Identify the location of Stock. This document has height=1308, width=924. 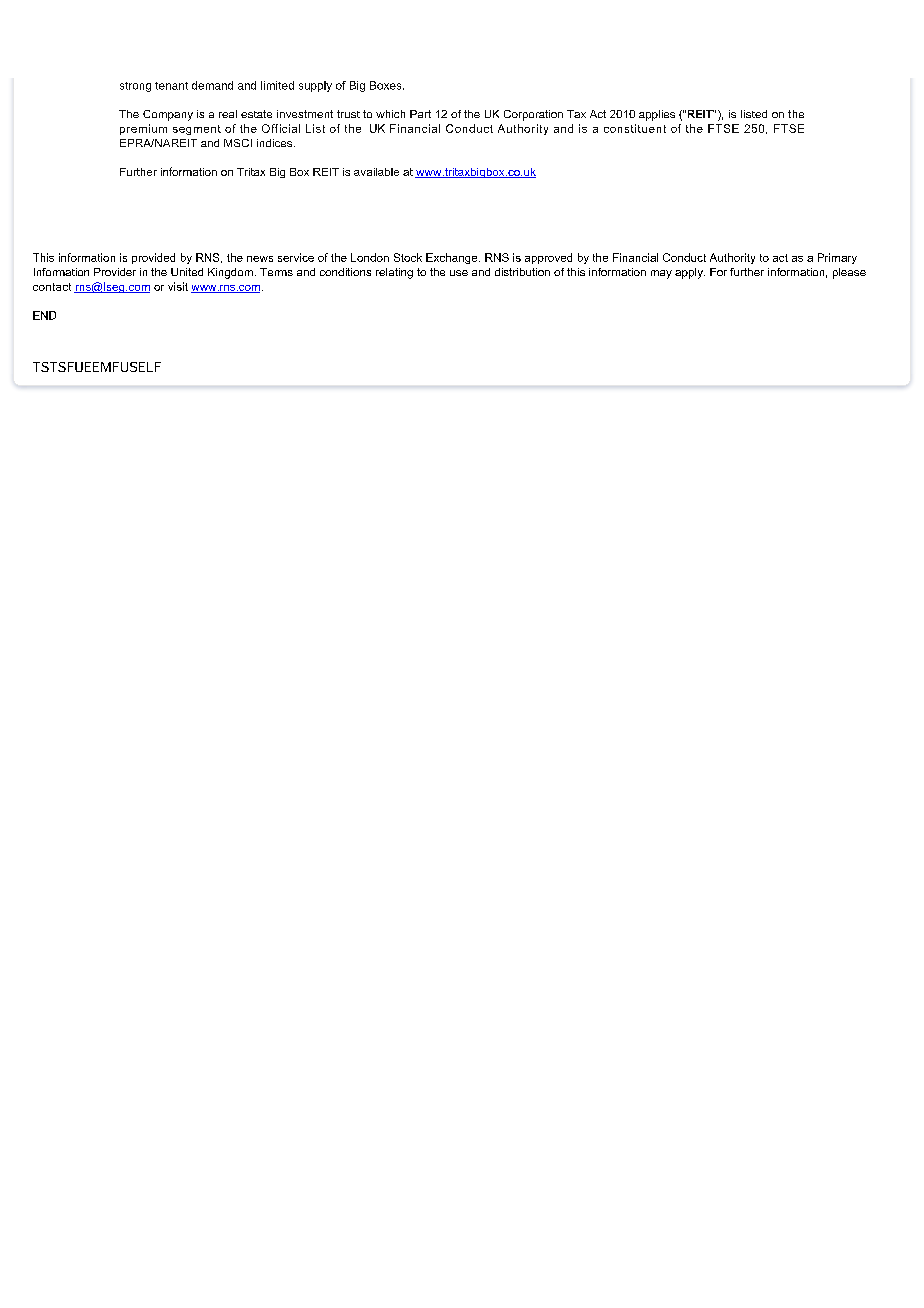
(408, 257).
